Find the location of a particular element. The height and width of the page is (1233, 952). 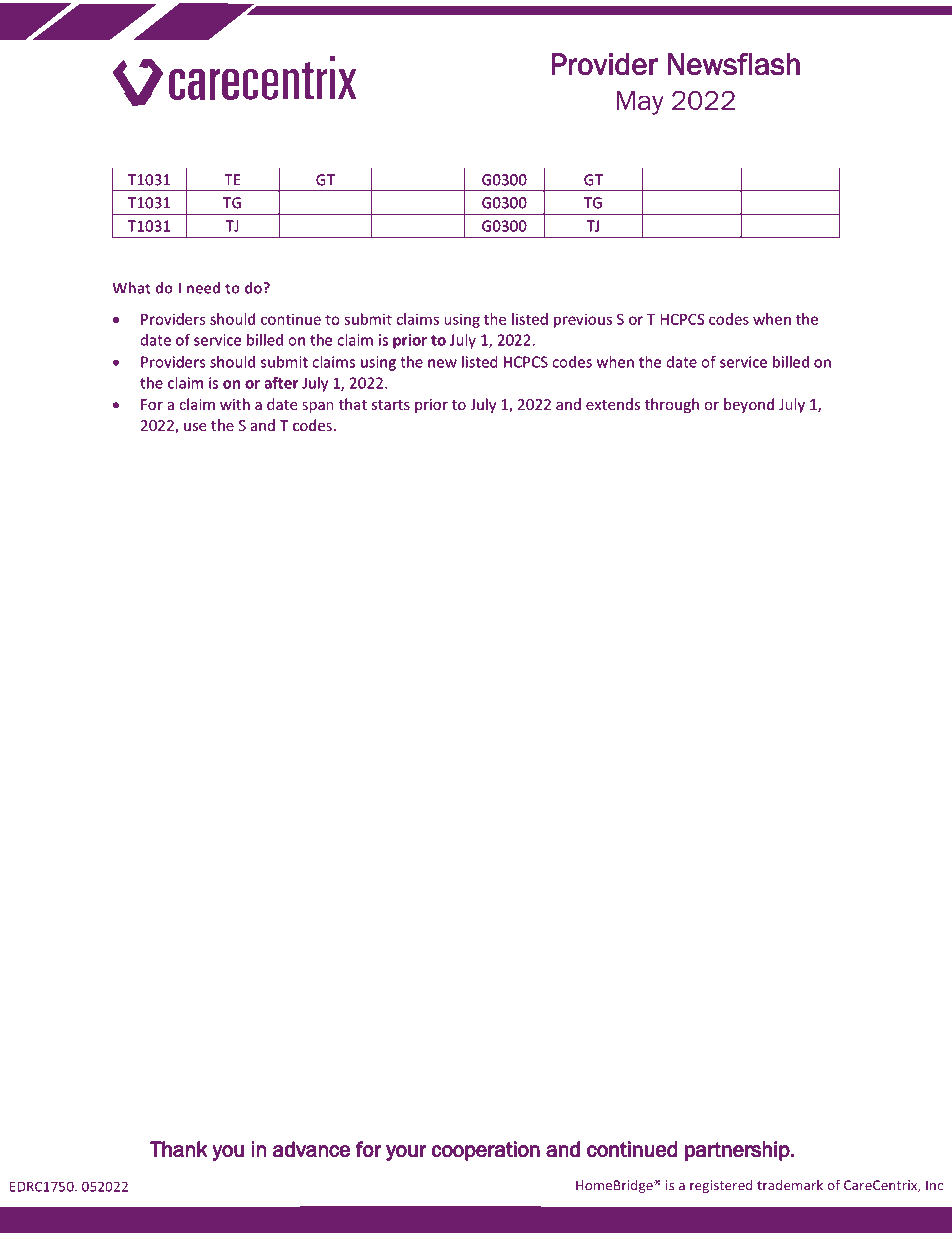

extends is located at coordinates (613, 404).
